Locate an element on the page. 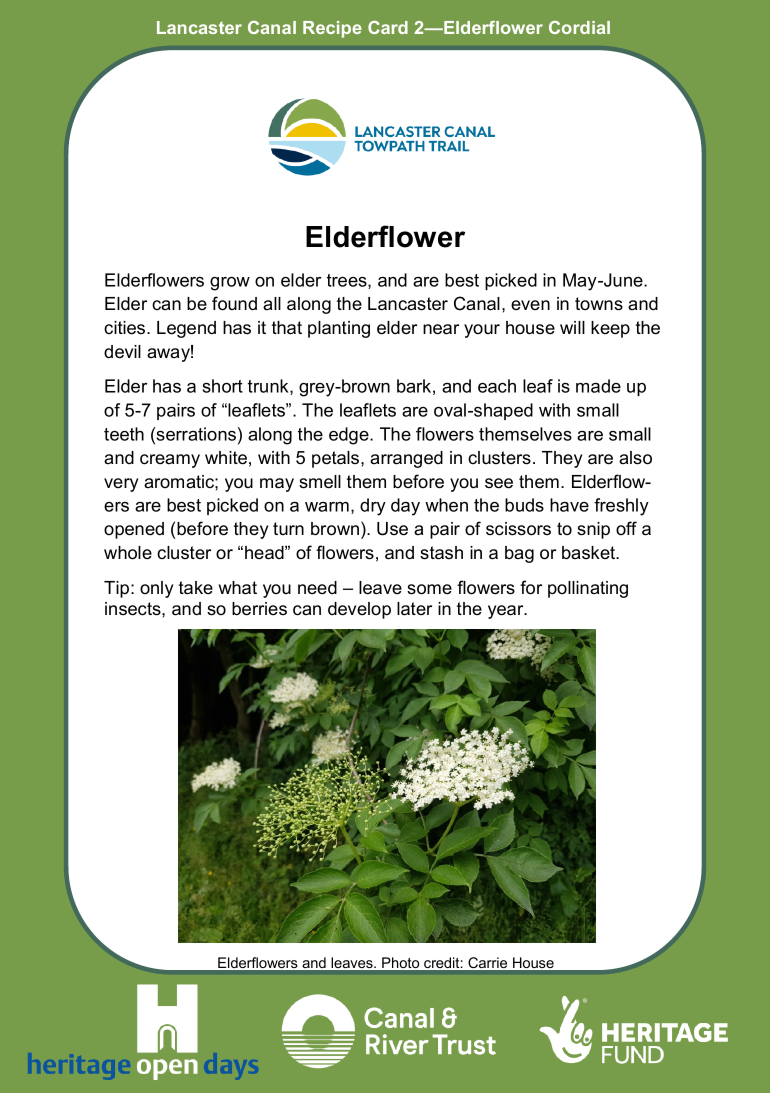 Image resolution: width=770 pixels, height=1093 pixels. take is located at coordinates (196, 588).
